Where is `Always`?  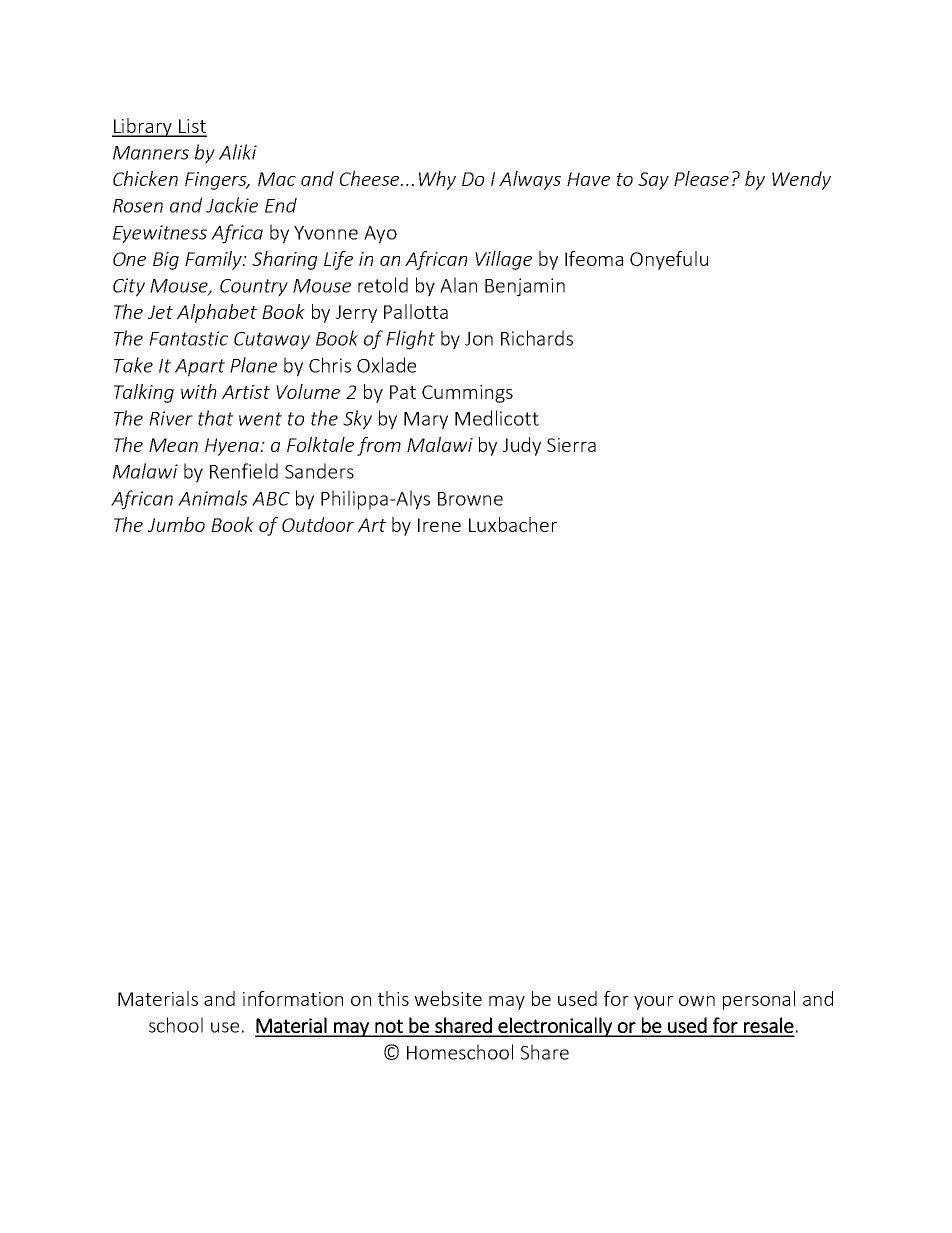 Always is located at coordinates (530, 180).
